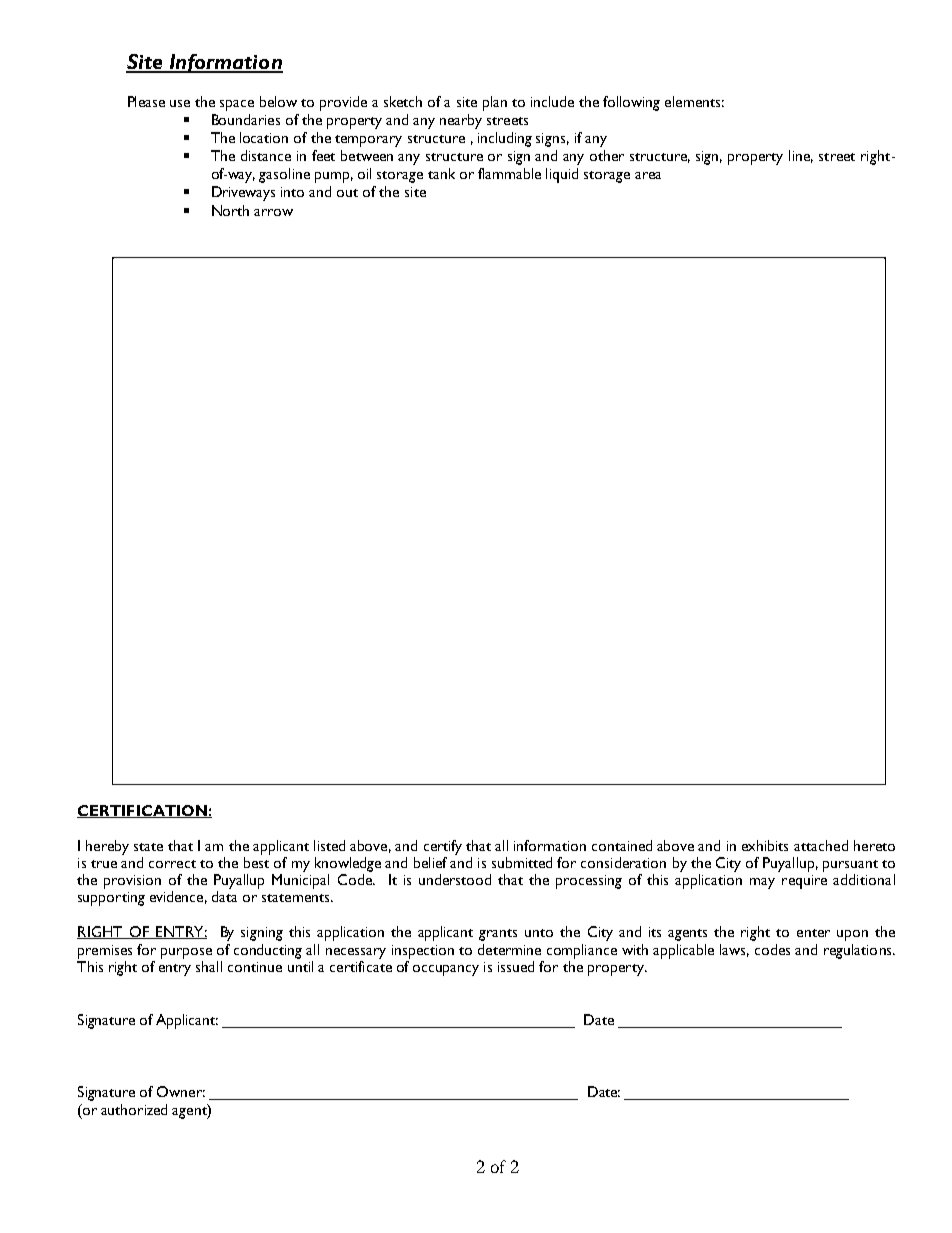 This image has width=952, height=1233. What do you see at coordinates (505, 139) in the image?
I see `including` at bounding box center [505, 139].
